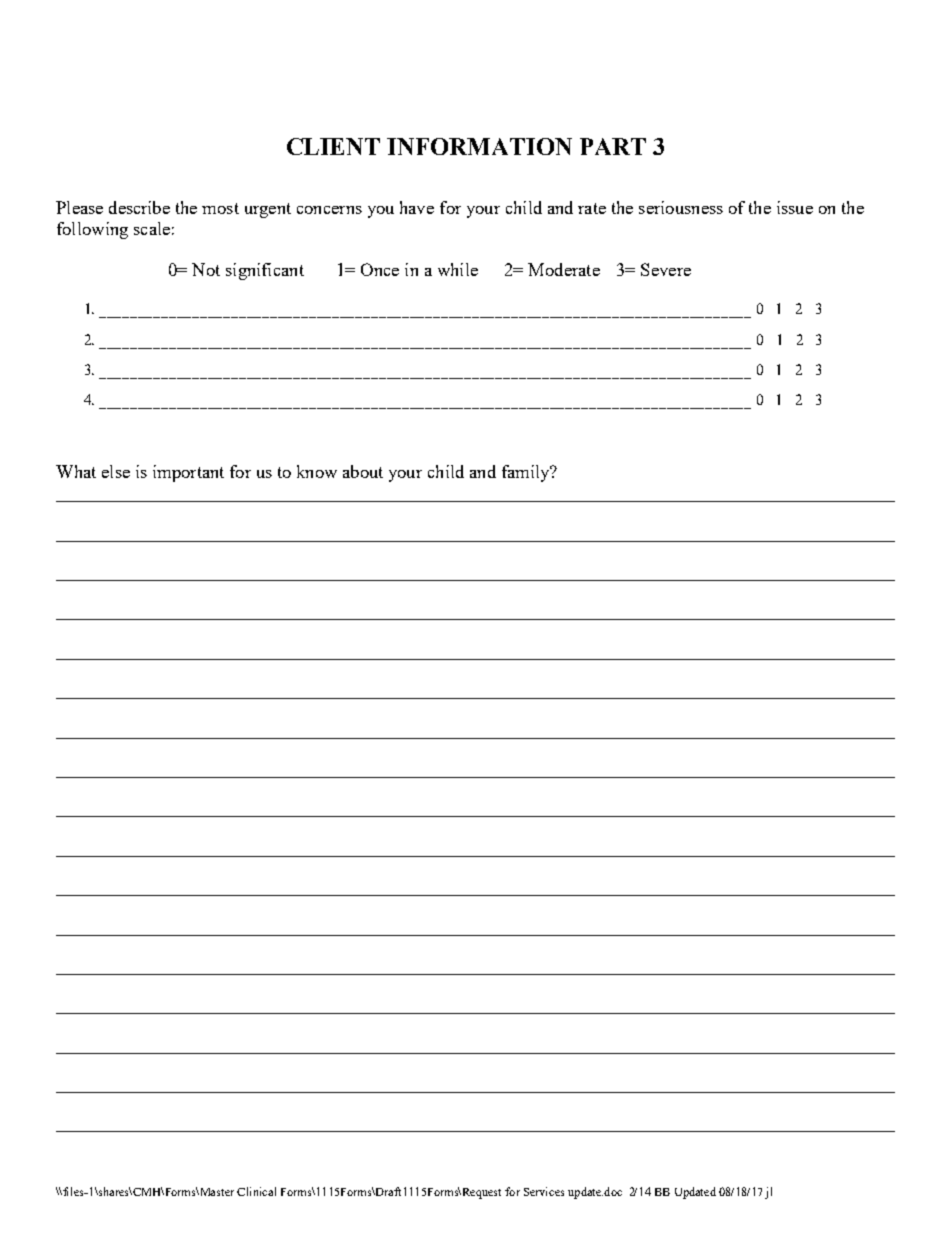 The width and height of the image is (952, 1233). What do you see at coordinates (317, 471) in the image?
I see `know` at bounding box center [317, 471].
